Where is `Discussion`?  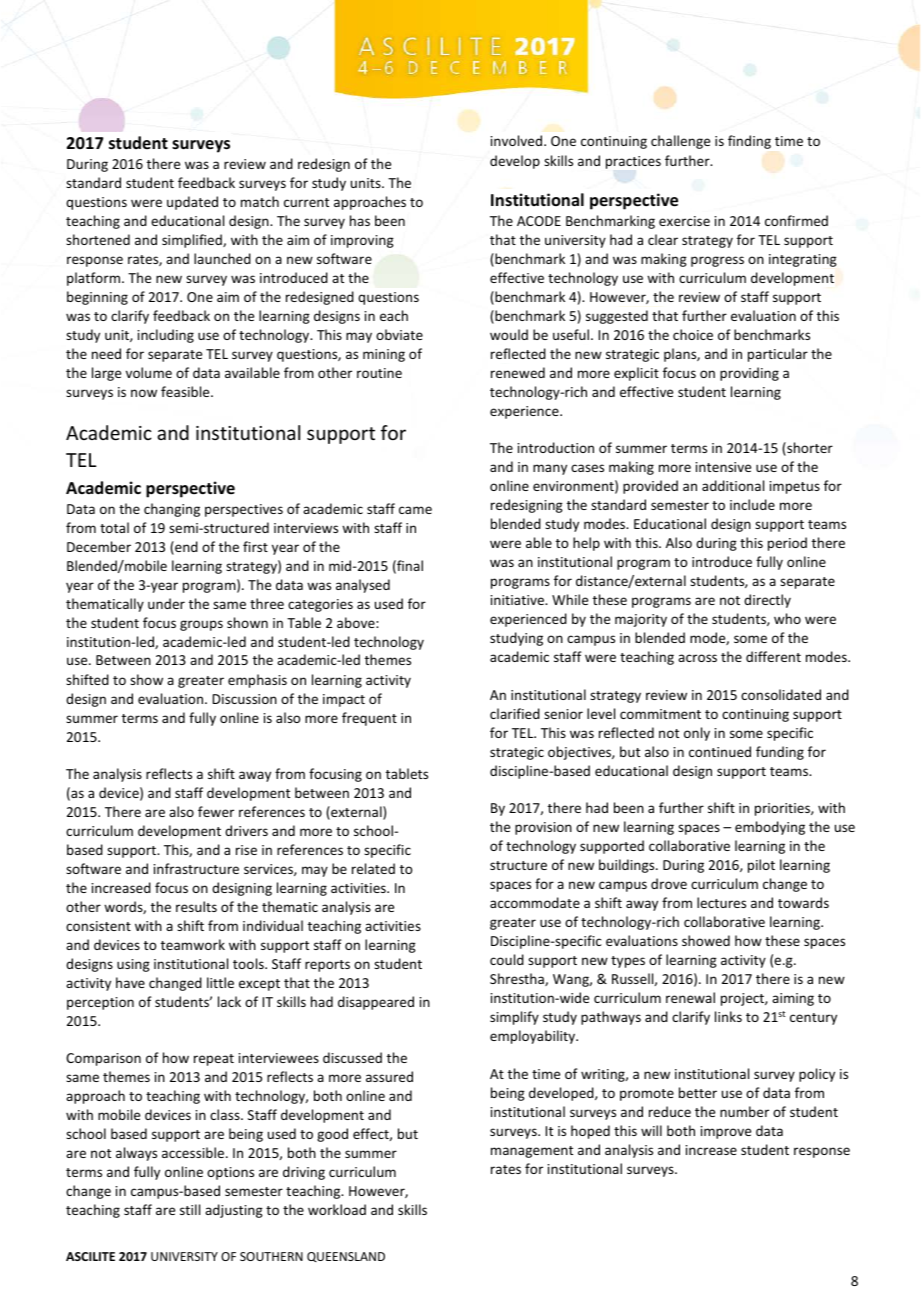 Discussion is located at coordinates (245, 699).
